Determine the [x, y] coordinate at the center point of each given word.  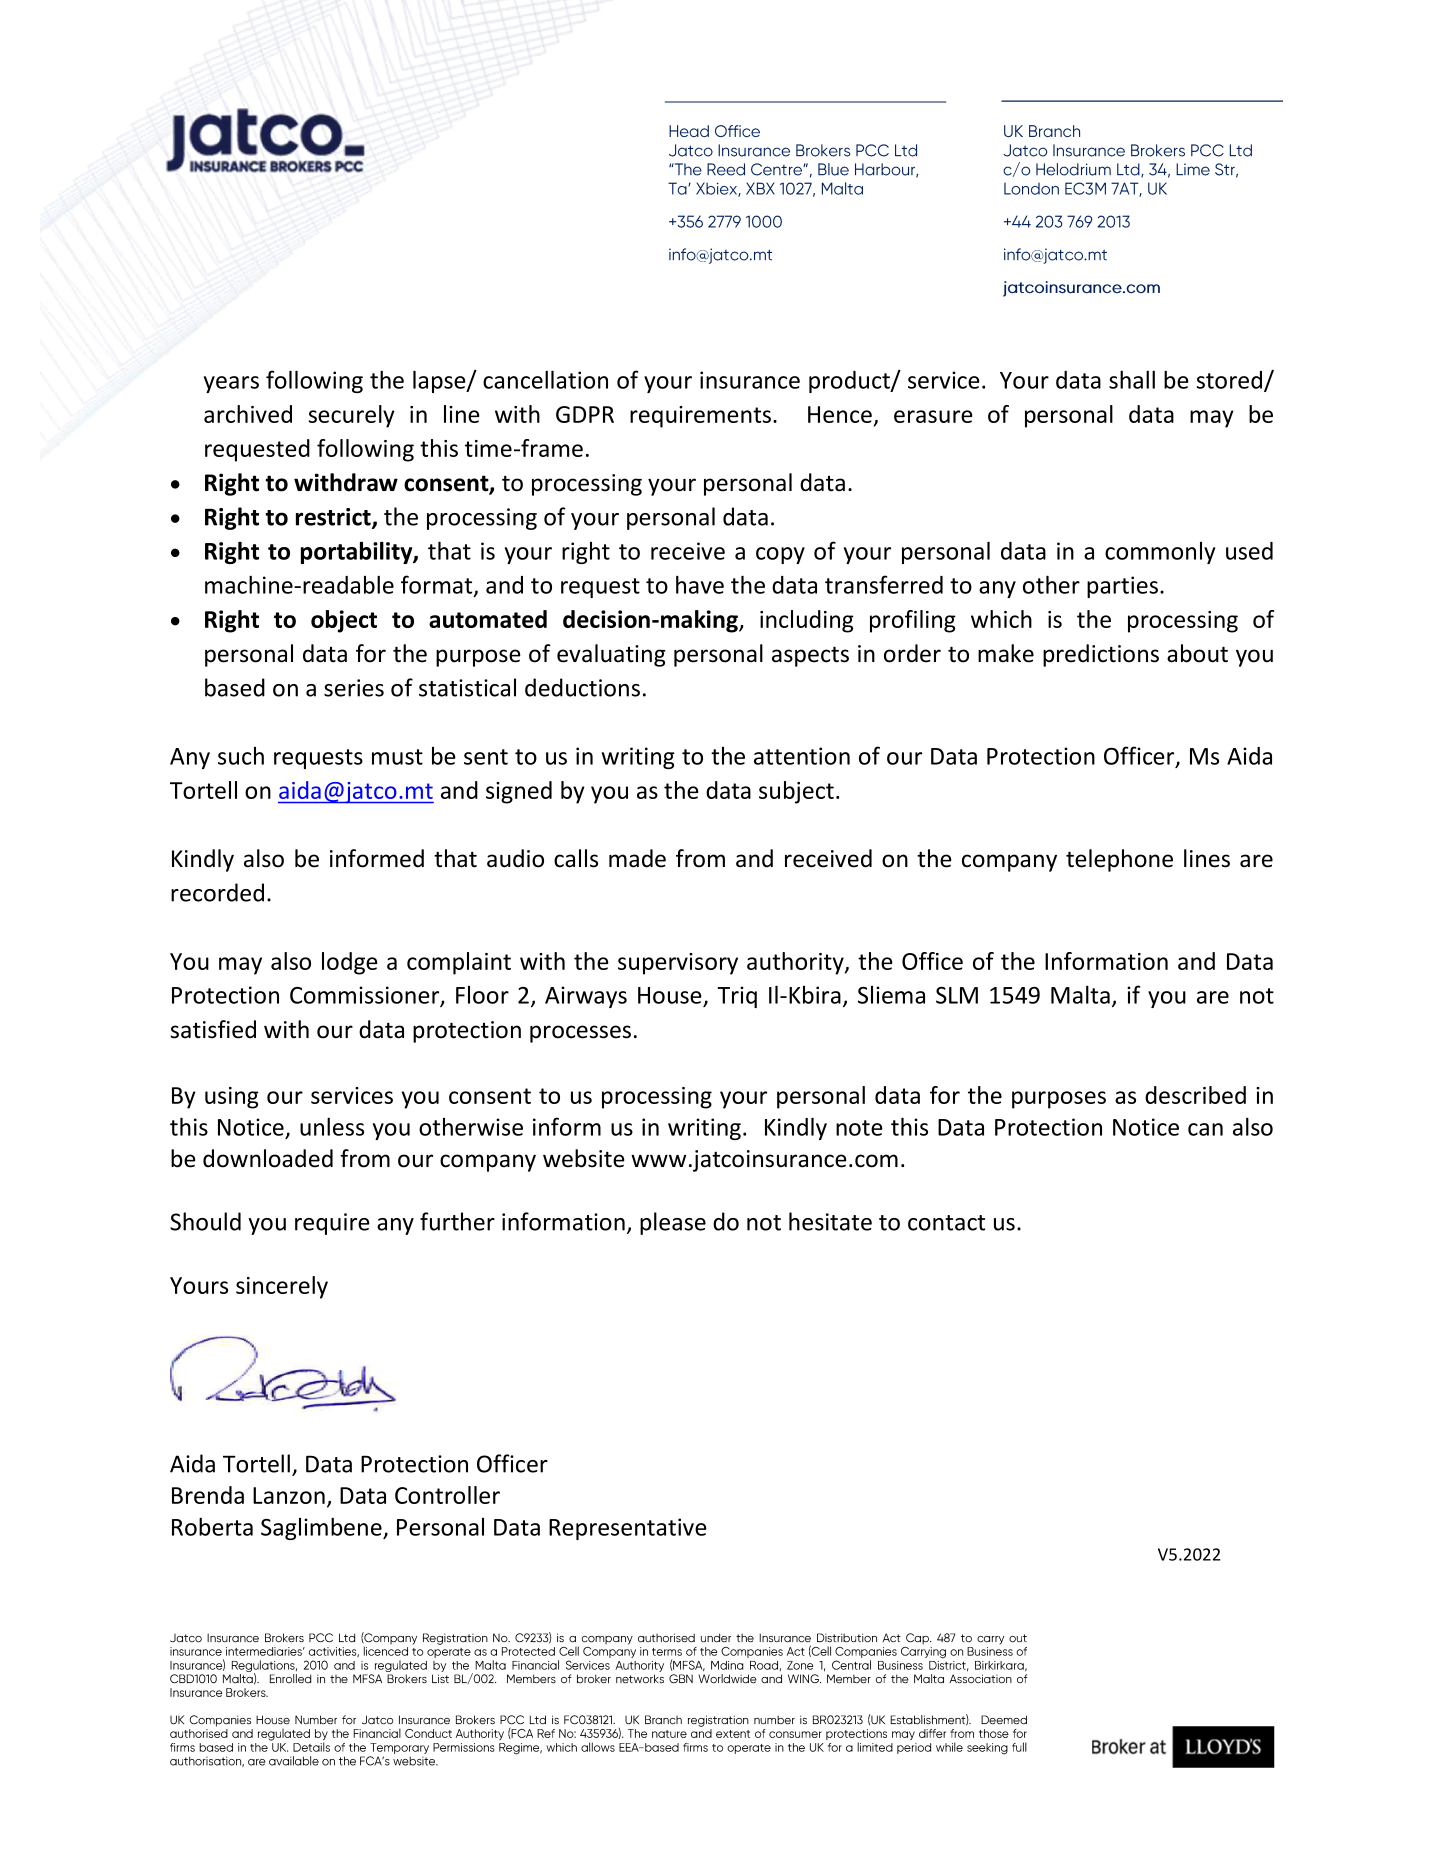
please [673, 1223]
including [807, 621]
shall [1132, 379]
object [344, 621]
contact [946, 1223]
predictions [1101, 655]
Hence [840, 414]
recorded [217, 892]
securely [352, 416]
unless [332, 1126]
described [1195, 1095]
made [637, 858]
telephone [1119, 860]
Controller [447, 1495]
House [670, 995]
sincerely [282, 1287]
